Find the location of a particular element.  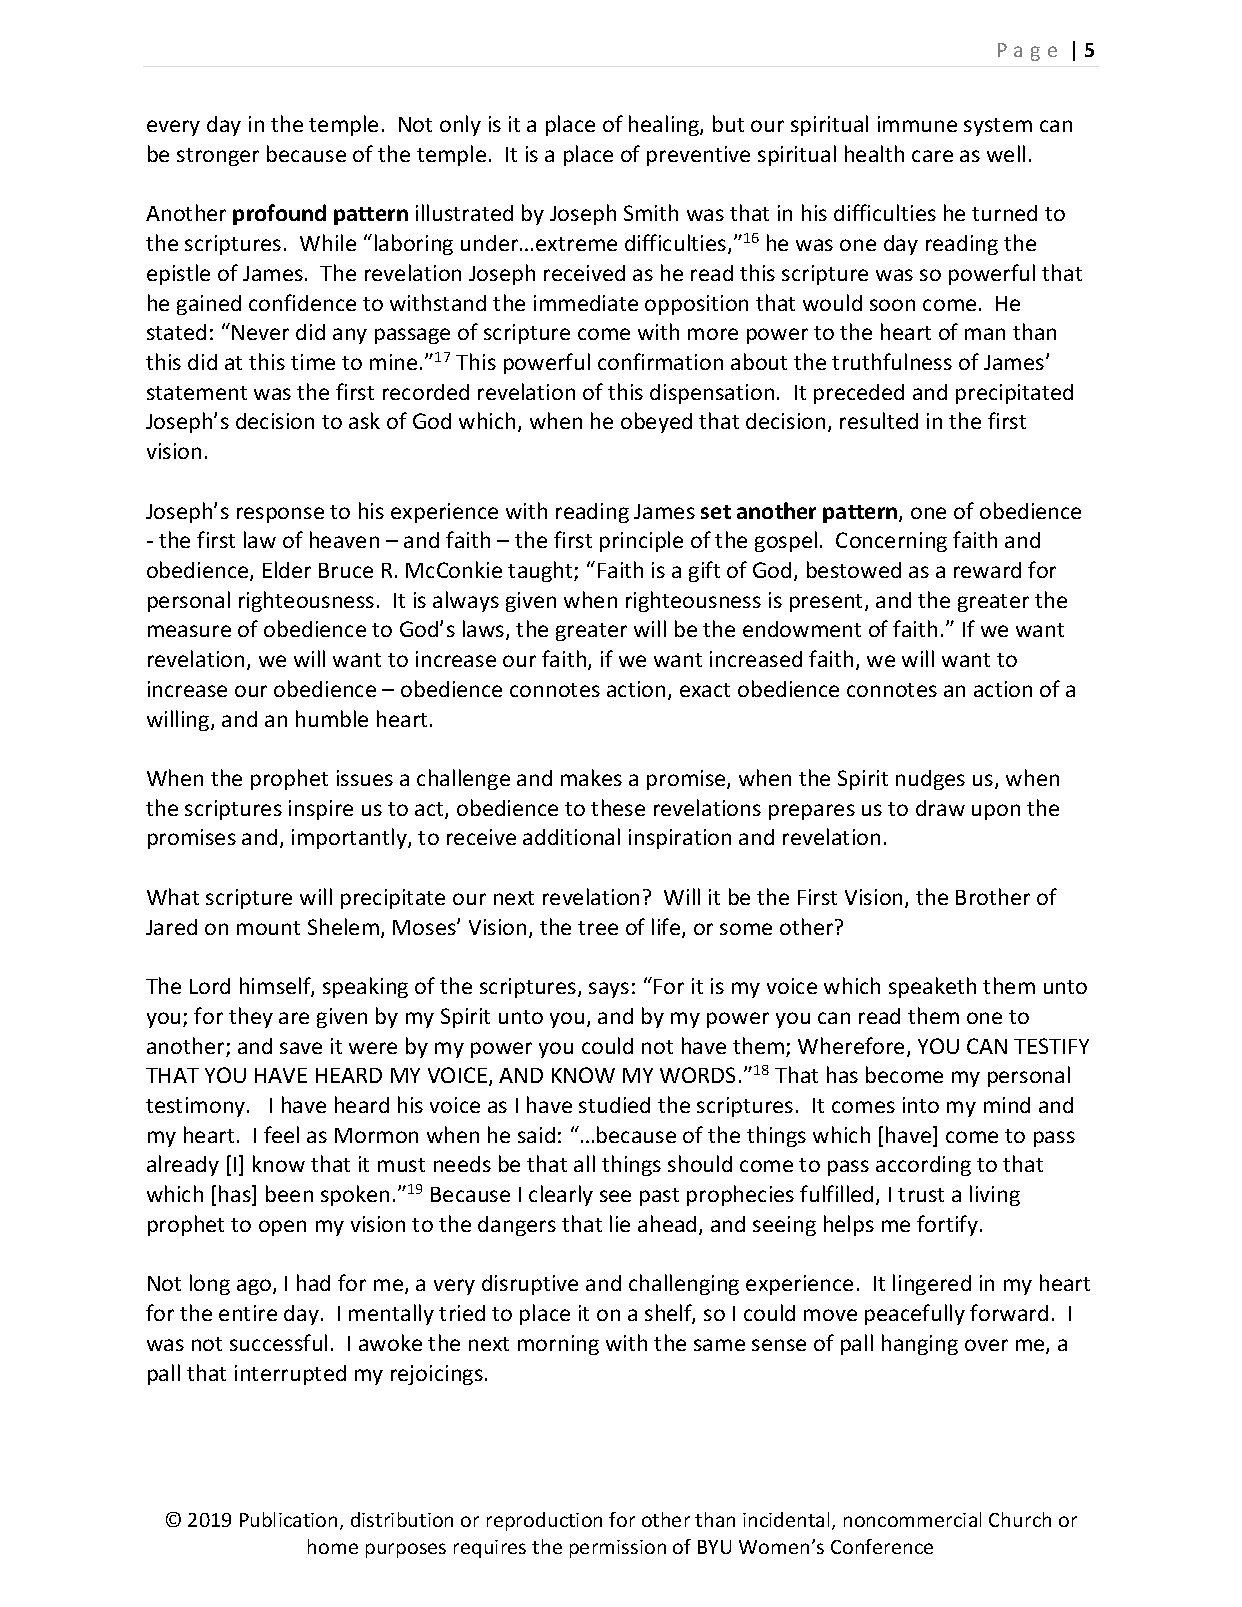

studied is located at coordinates (614, 1105).
